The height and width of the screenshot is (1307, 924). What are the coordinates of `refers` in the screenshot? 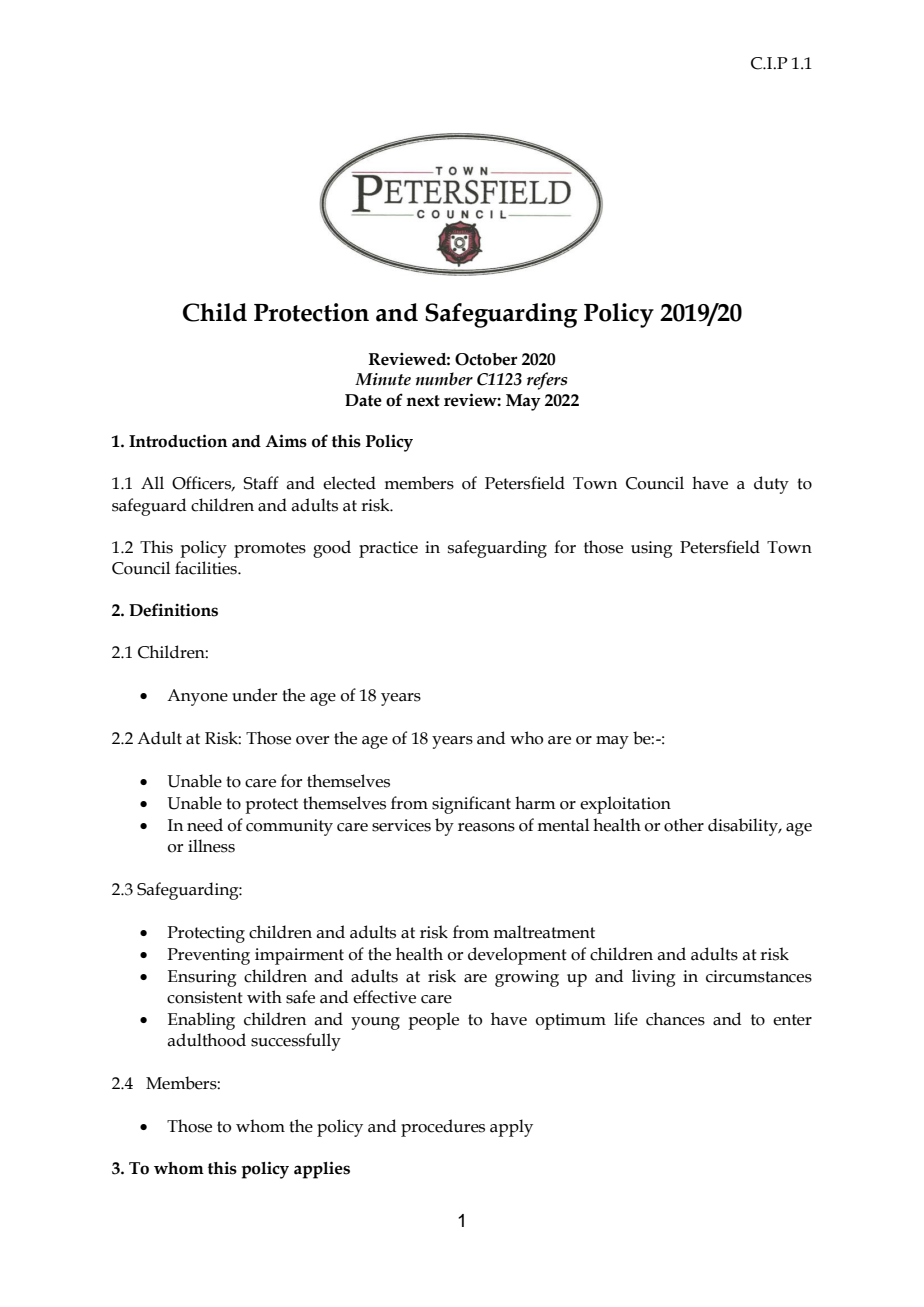 It's located at (547, 381).
